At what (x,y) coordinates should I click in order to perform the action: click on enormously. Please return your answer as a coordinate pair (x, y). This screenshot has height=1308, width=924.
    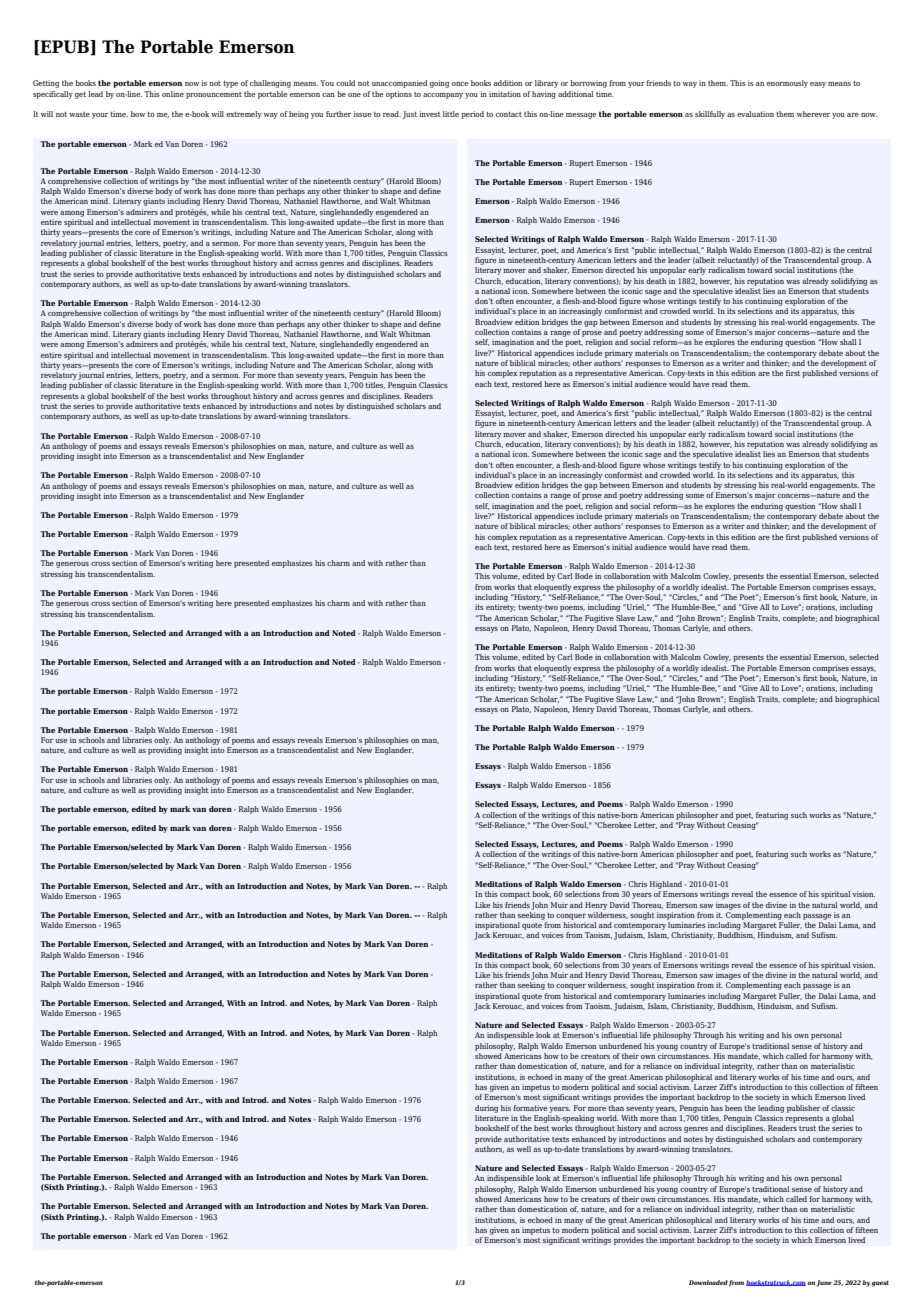
    Looking at the image, I should click on (787, 84).
